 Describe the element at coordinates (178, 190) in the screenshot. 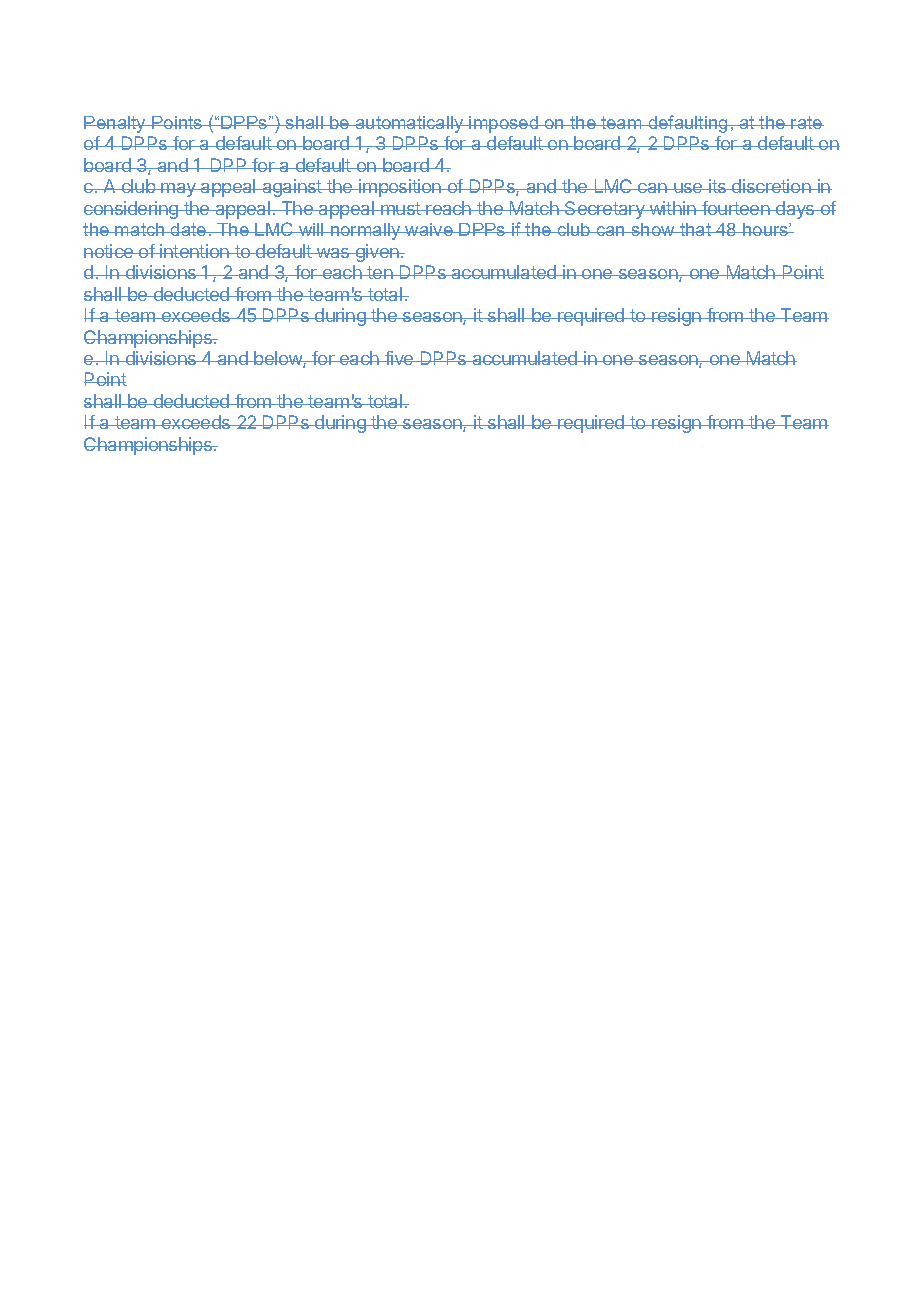

I see `may` at that location.
